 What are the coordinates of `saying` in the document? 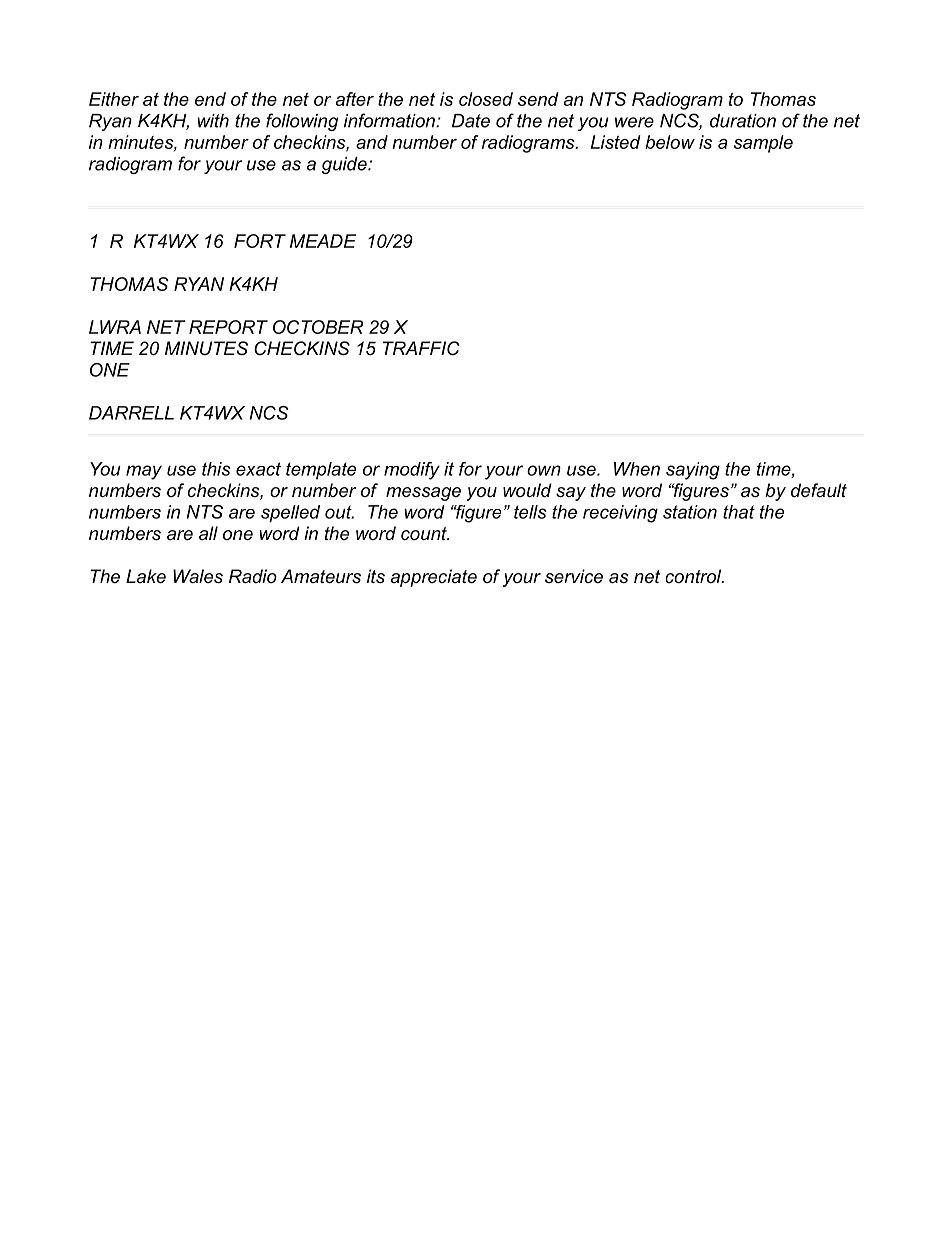 It's located at (693, 471).
